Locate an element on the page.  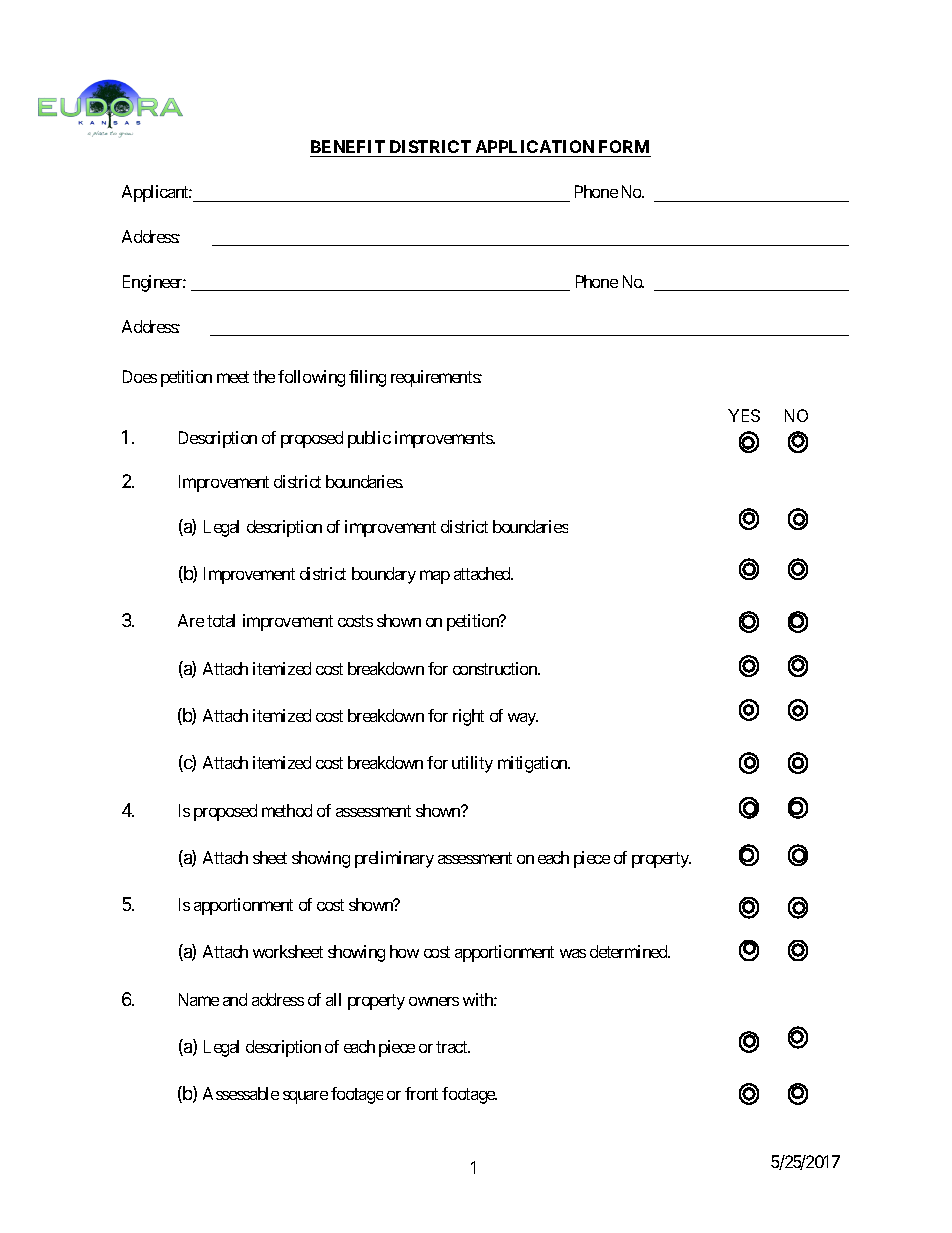
mitigation is located at coordinates (534, 764).
